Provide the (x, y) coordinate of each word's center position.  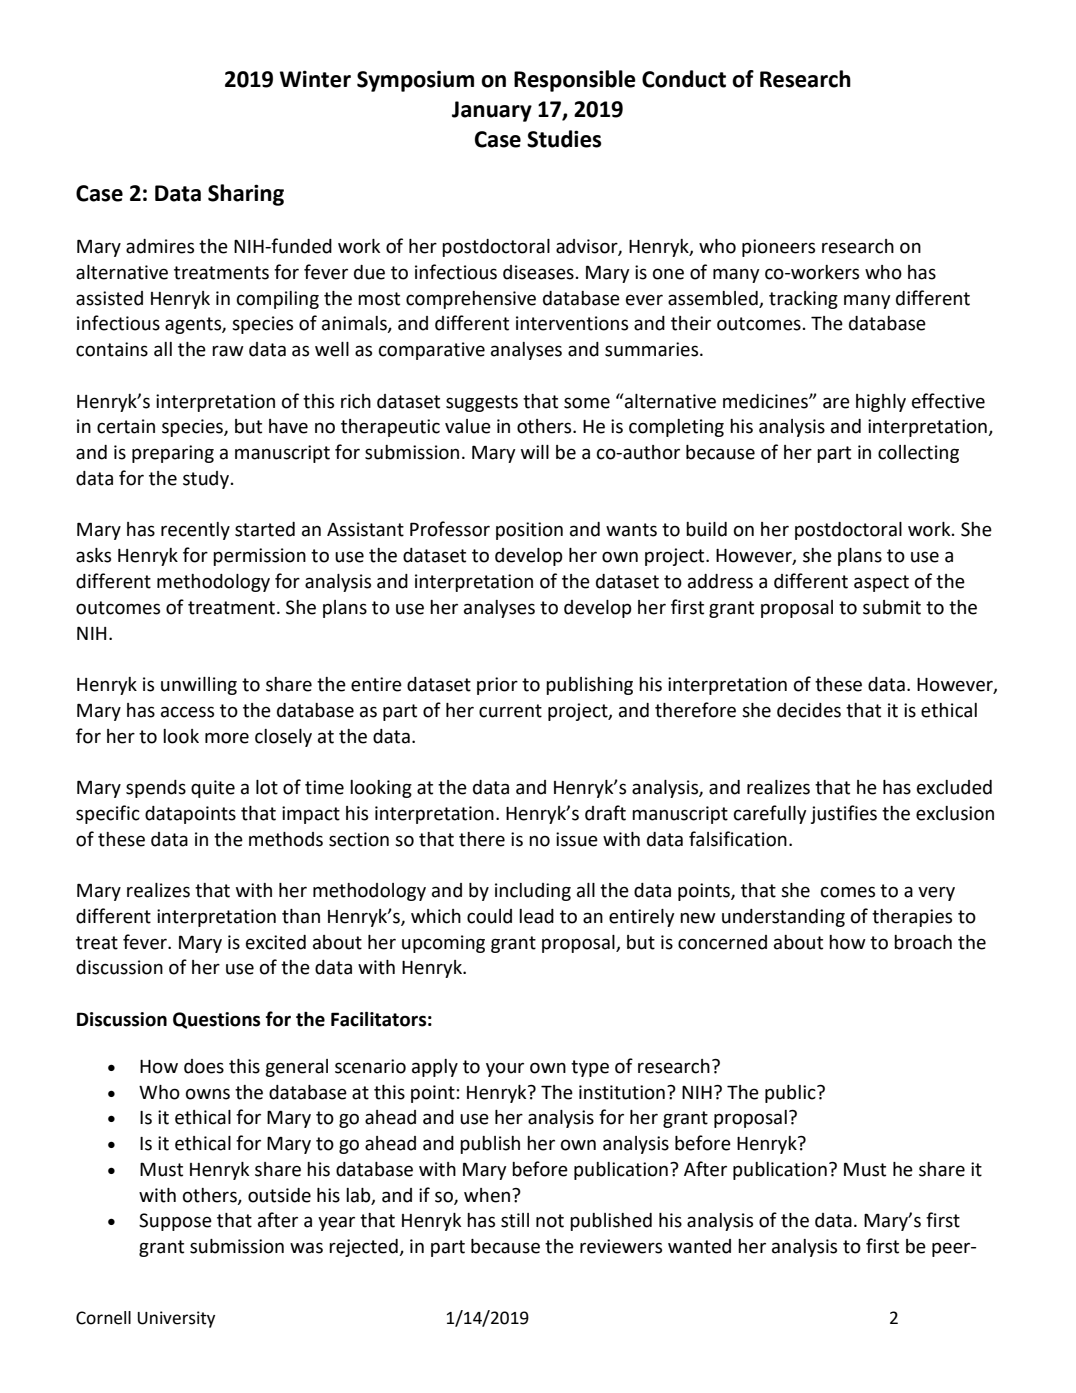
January (492, 111)
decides (809, 710)
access (187, 712)
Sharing (246, 195)
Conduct (684, 79)
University (176, 1319)
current (510, 711)
